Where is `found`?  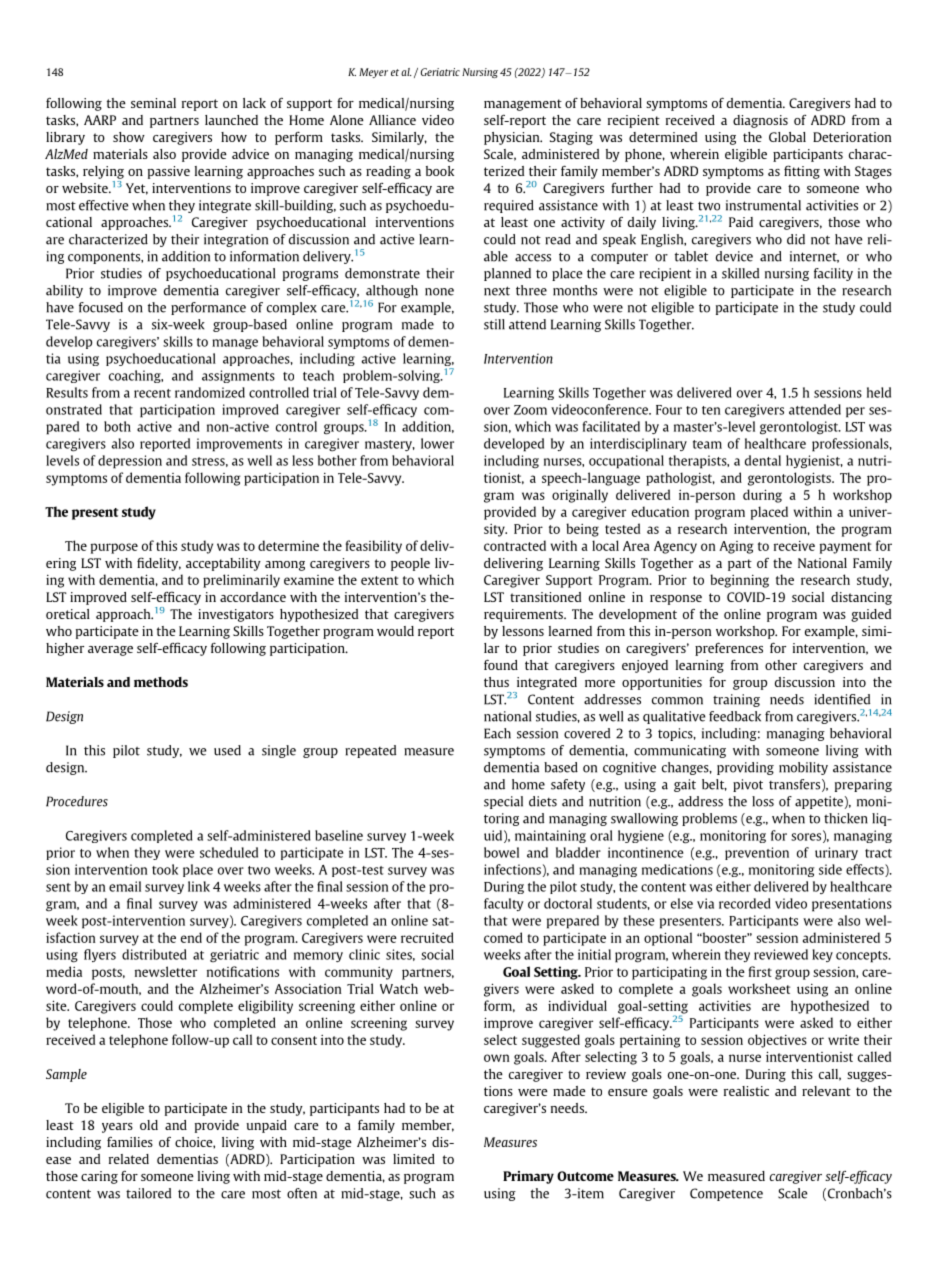
found is located at coordinates (501, 664).
